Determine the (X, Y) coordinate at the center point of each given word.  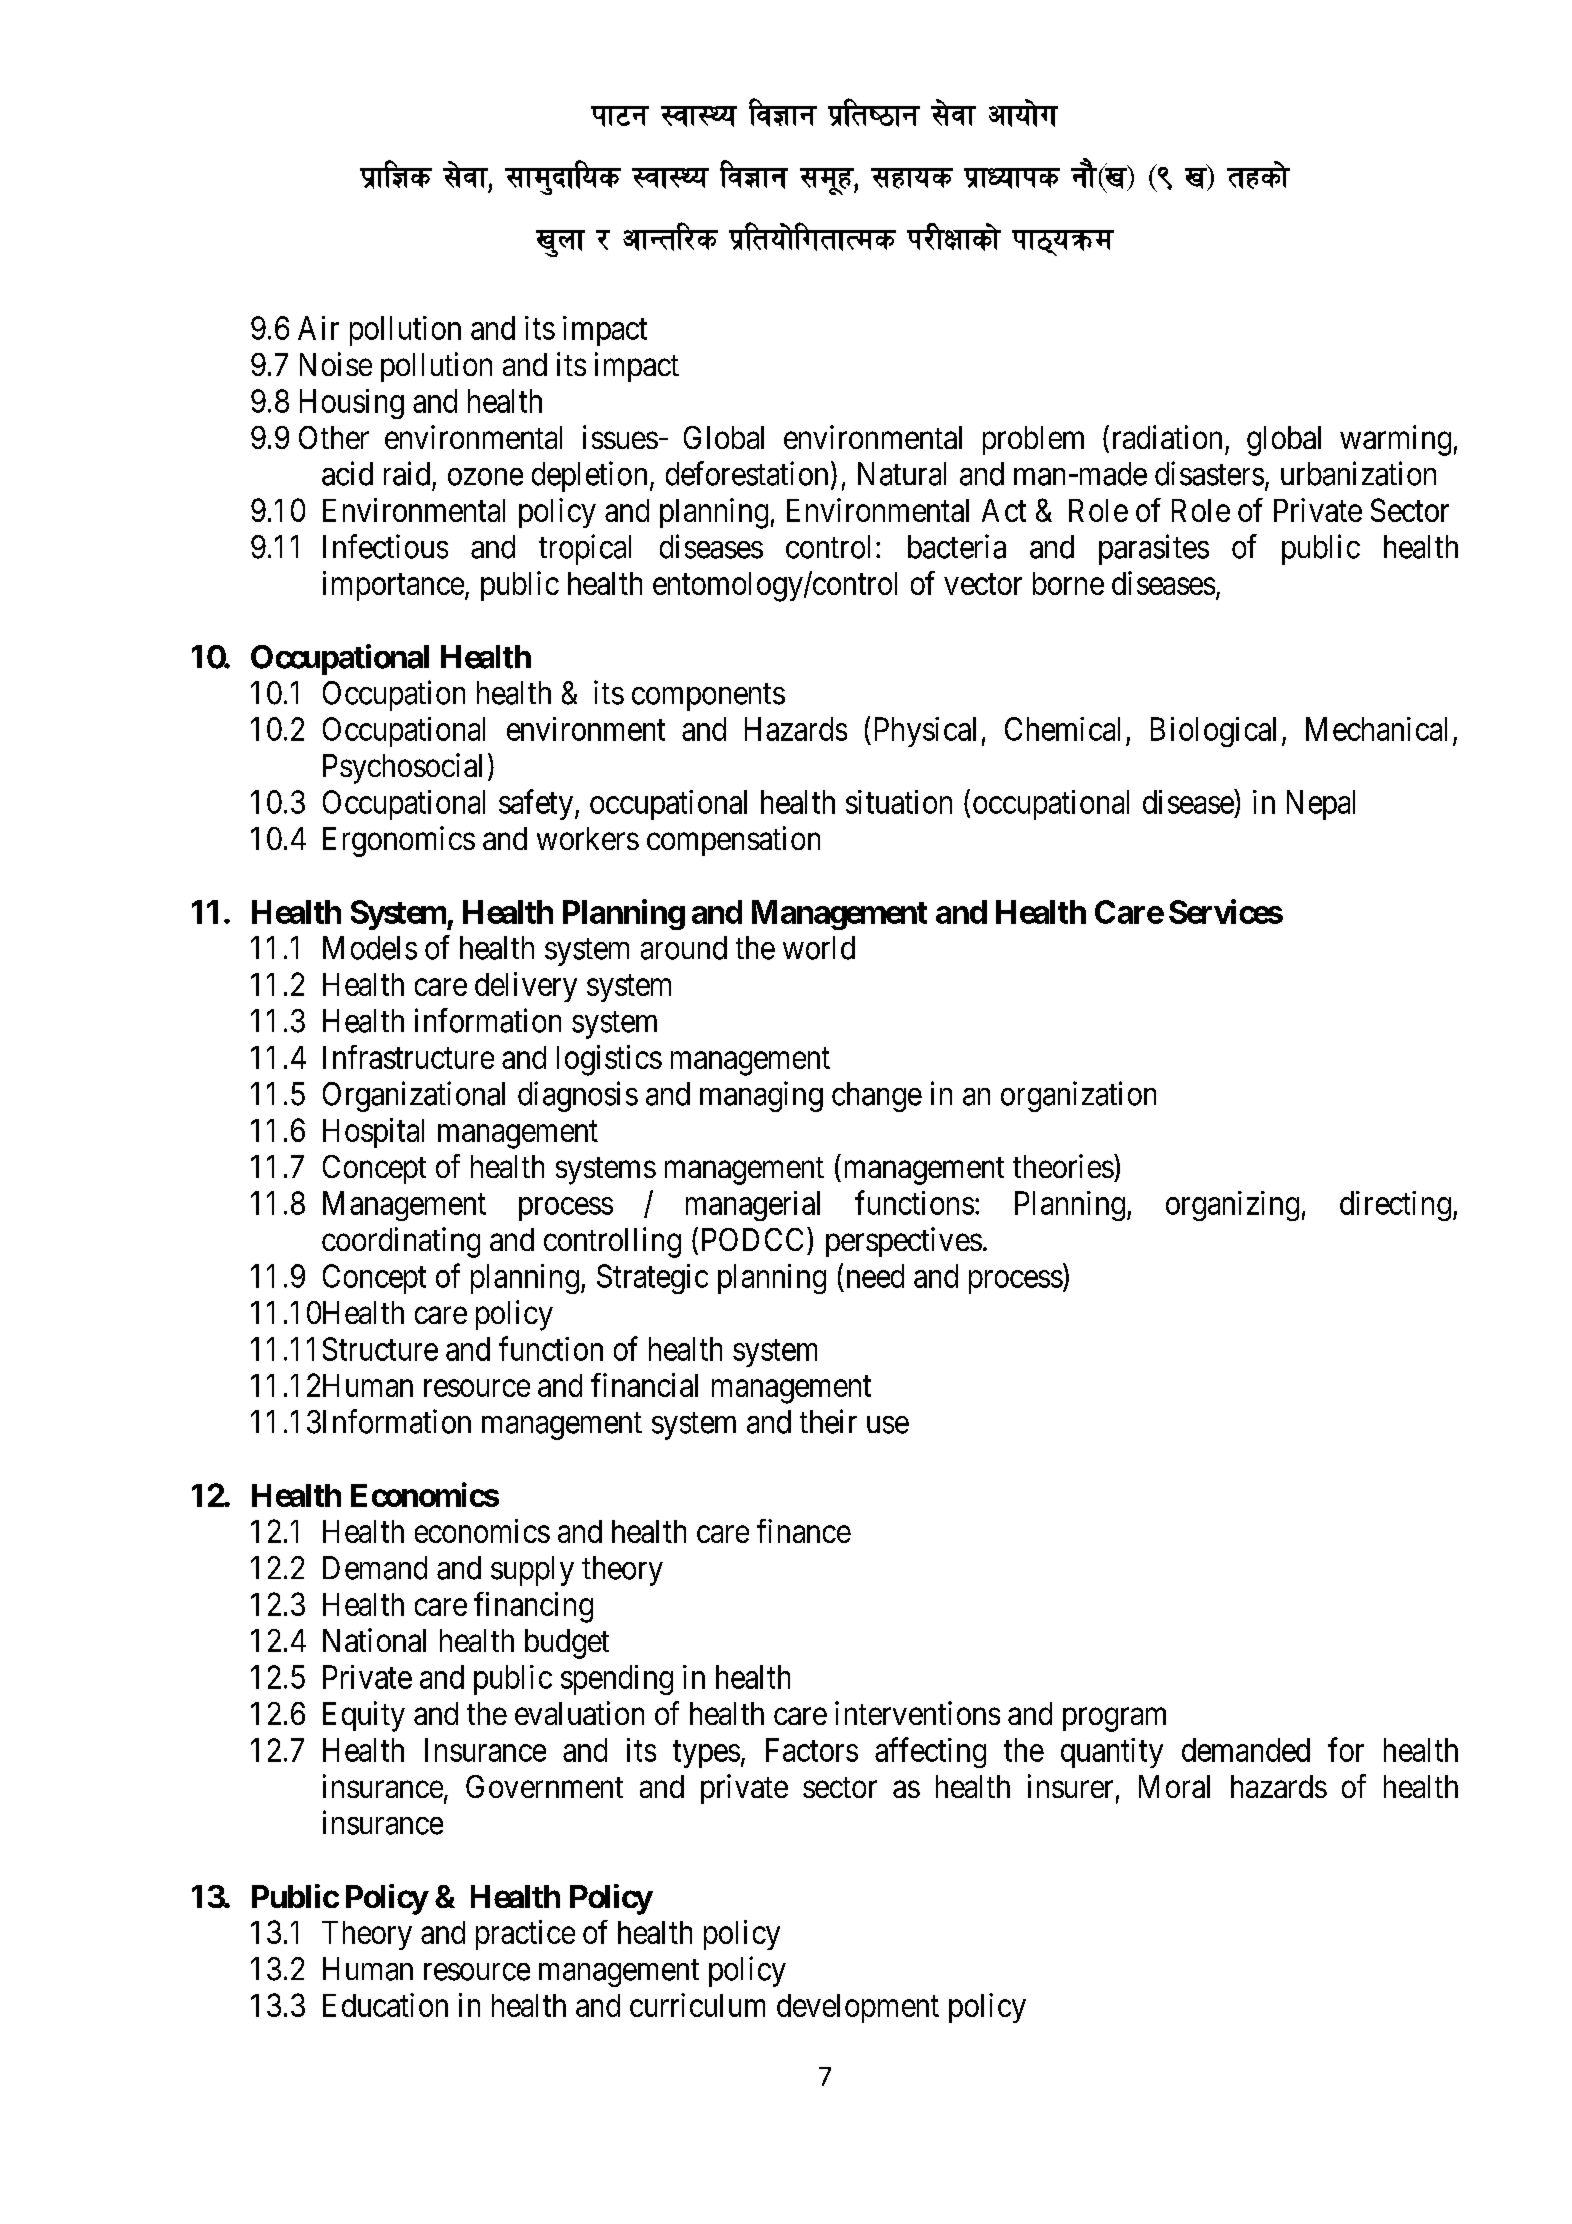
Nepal (1321, 805)
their (828, 1421)
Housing (352, 404)
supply (532, 1571)
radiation (1167, 437)
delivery (526, 987)
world (819, 948)
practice (525, 1935)
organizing (1232, 1206)
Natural (902, 474)
